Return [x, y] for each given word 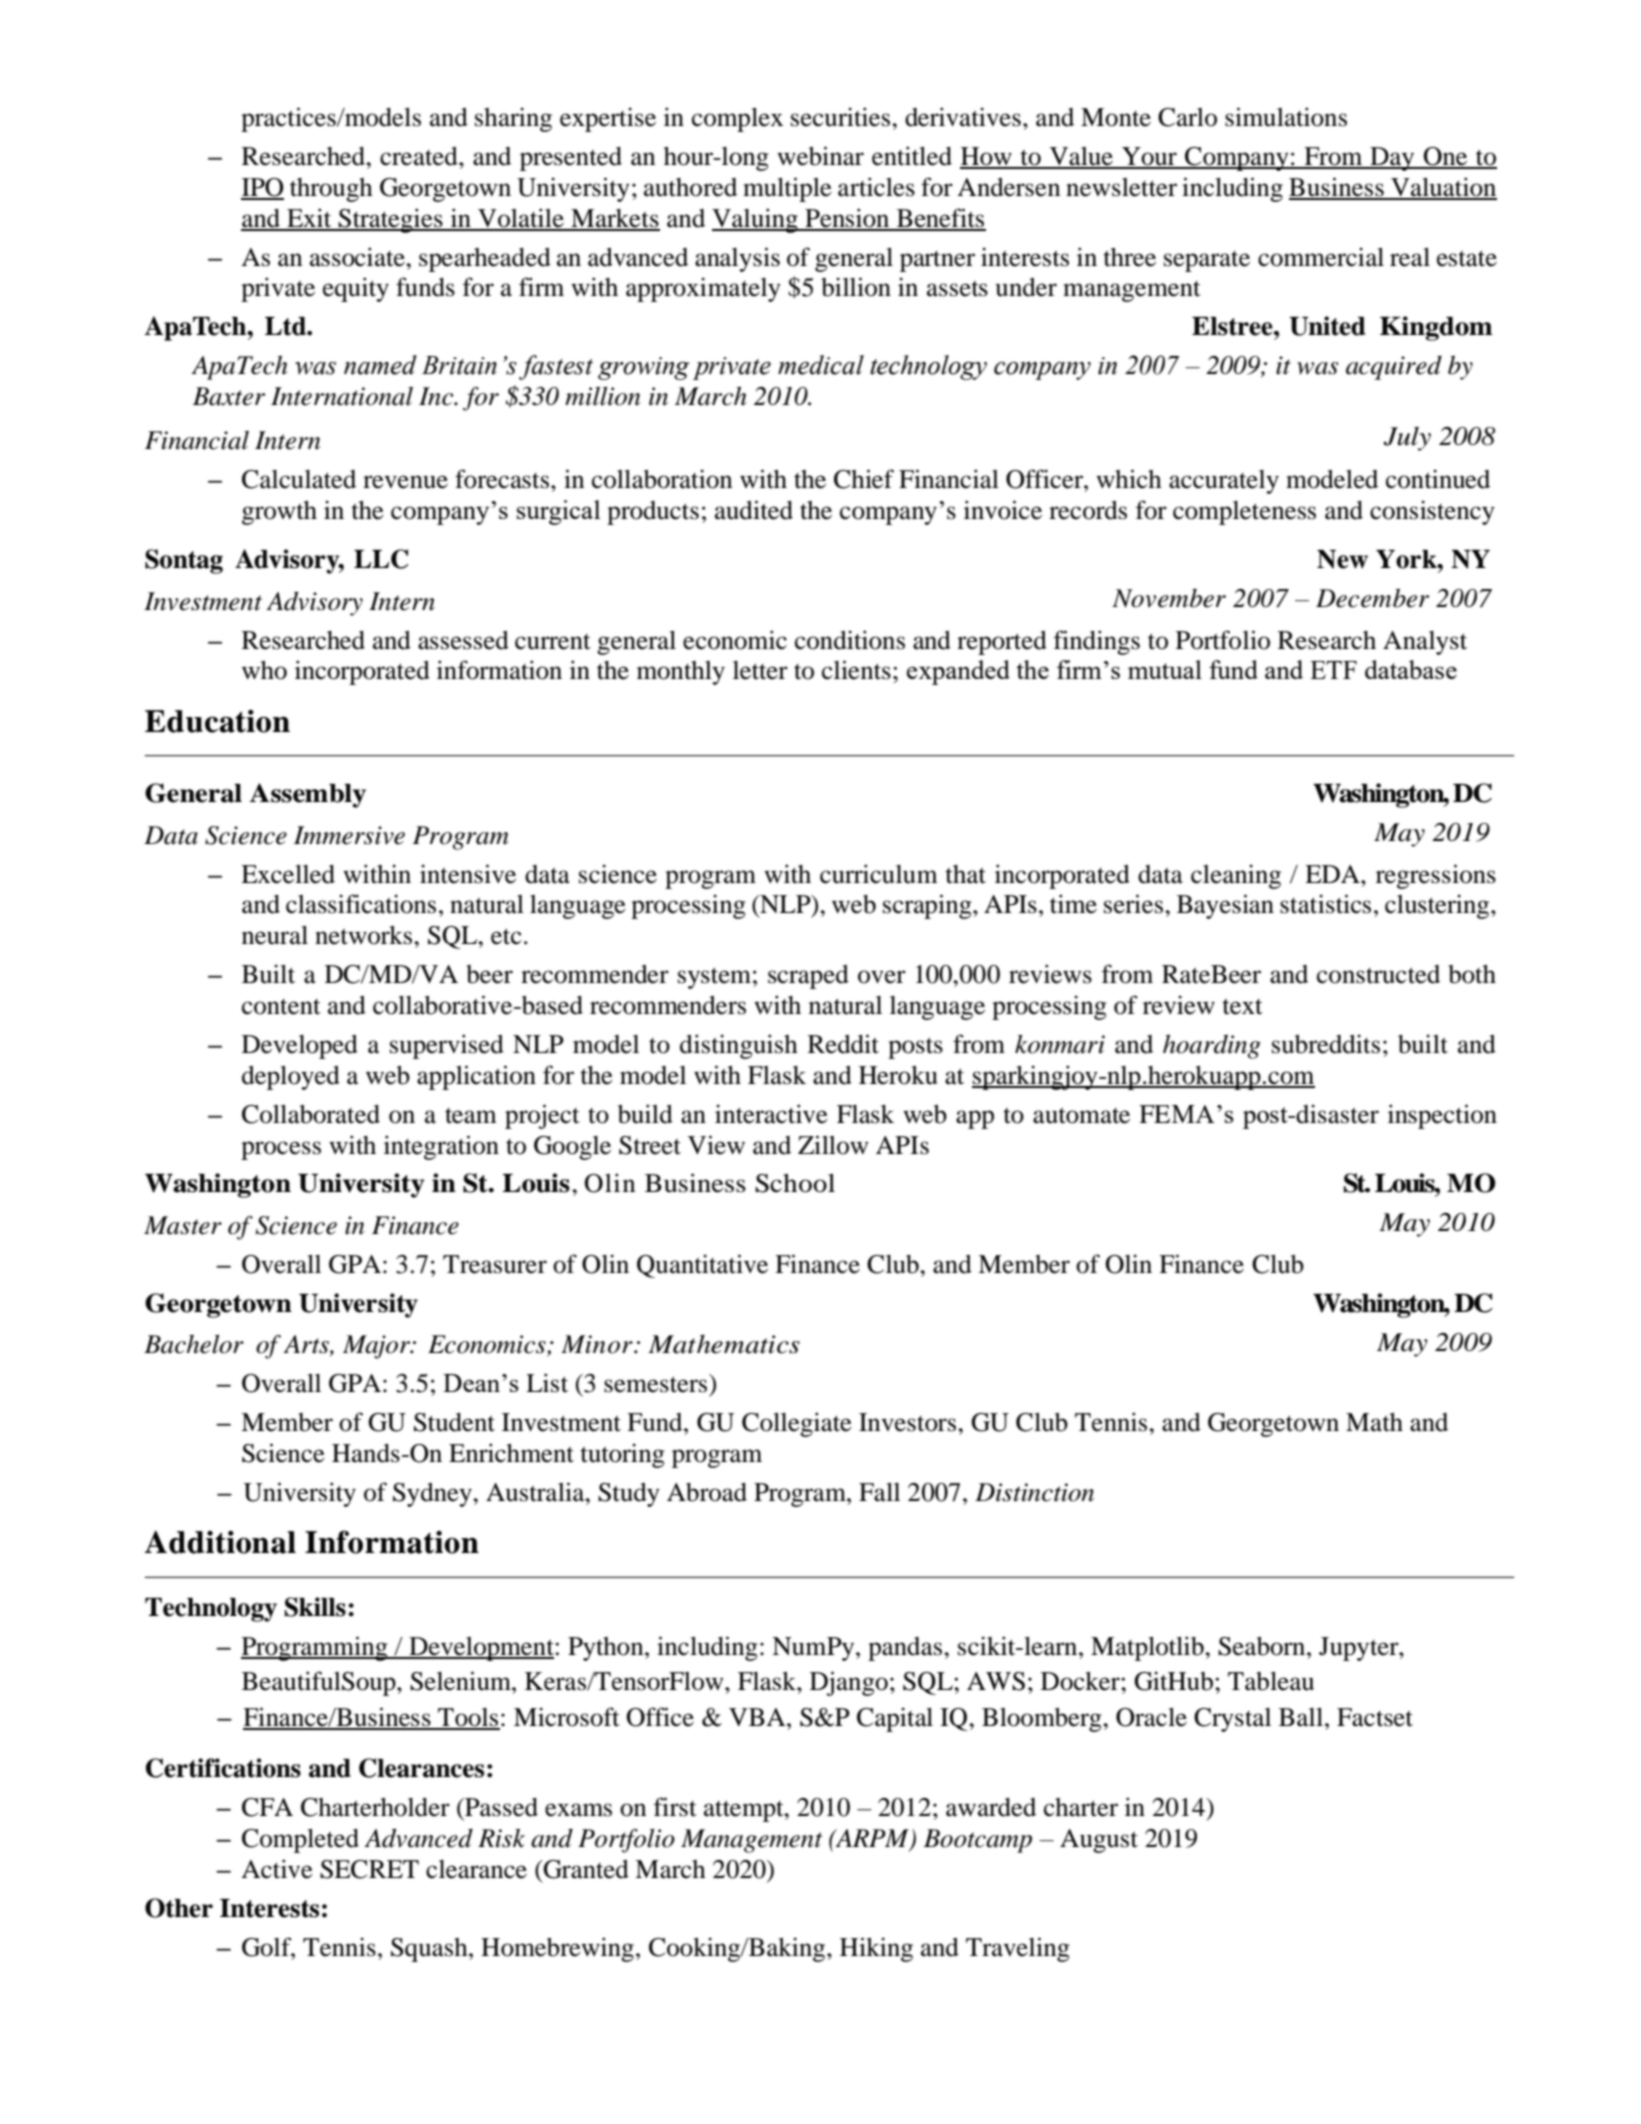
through [331, 190]
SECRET [369, 1869]
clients [856, 670]
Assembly [307, 795]
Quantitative [702, 1266]
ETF [1333, 670]
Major [378, 1347]
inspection [1442, 1116]
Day [1392, 159]
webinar [820, 156]
